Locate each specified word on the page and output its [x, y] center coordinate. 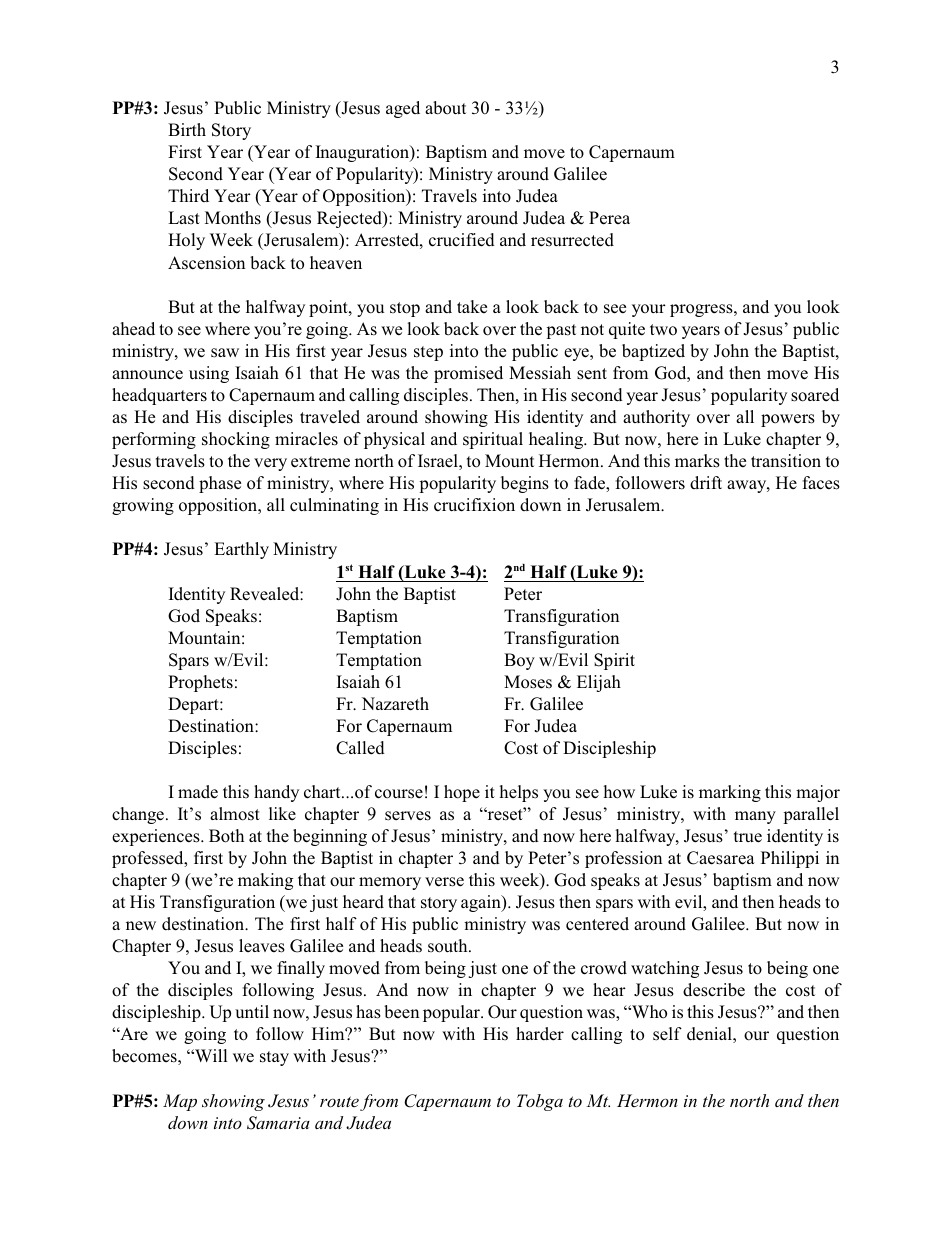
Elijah [599, 683]
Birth [187, 129]
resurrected [572, 240]
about [445, 108]
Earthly [241, 550]
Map [180, 1102]
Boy [519, 661]
